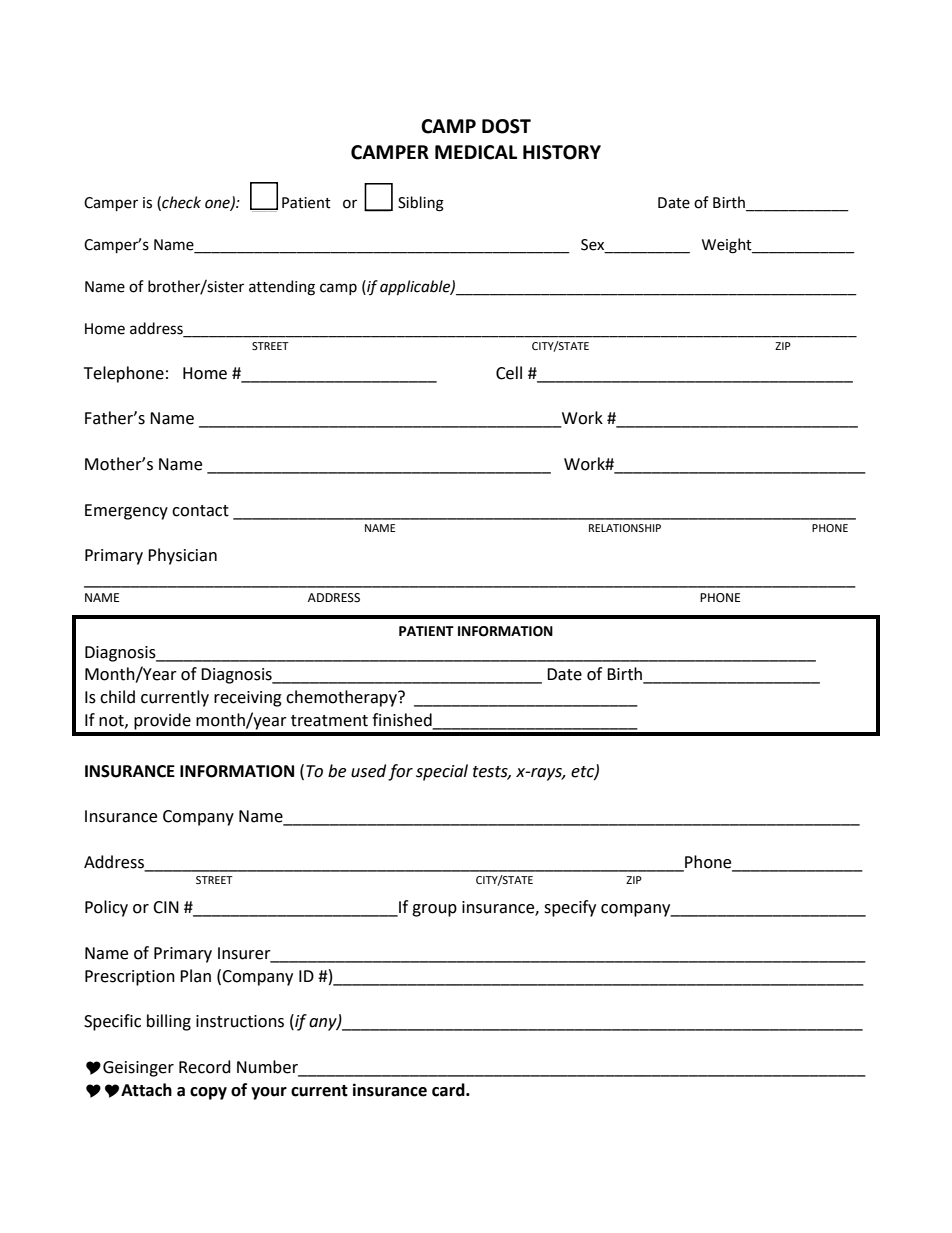 This image has height=1233, width=952. Describe the element at coordinates (625, 528) in the image. I see `RELATIONSHIP` at that location.
